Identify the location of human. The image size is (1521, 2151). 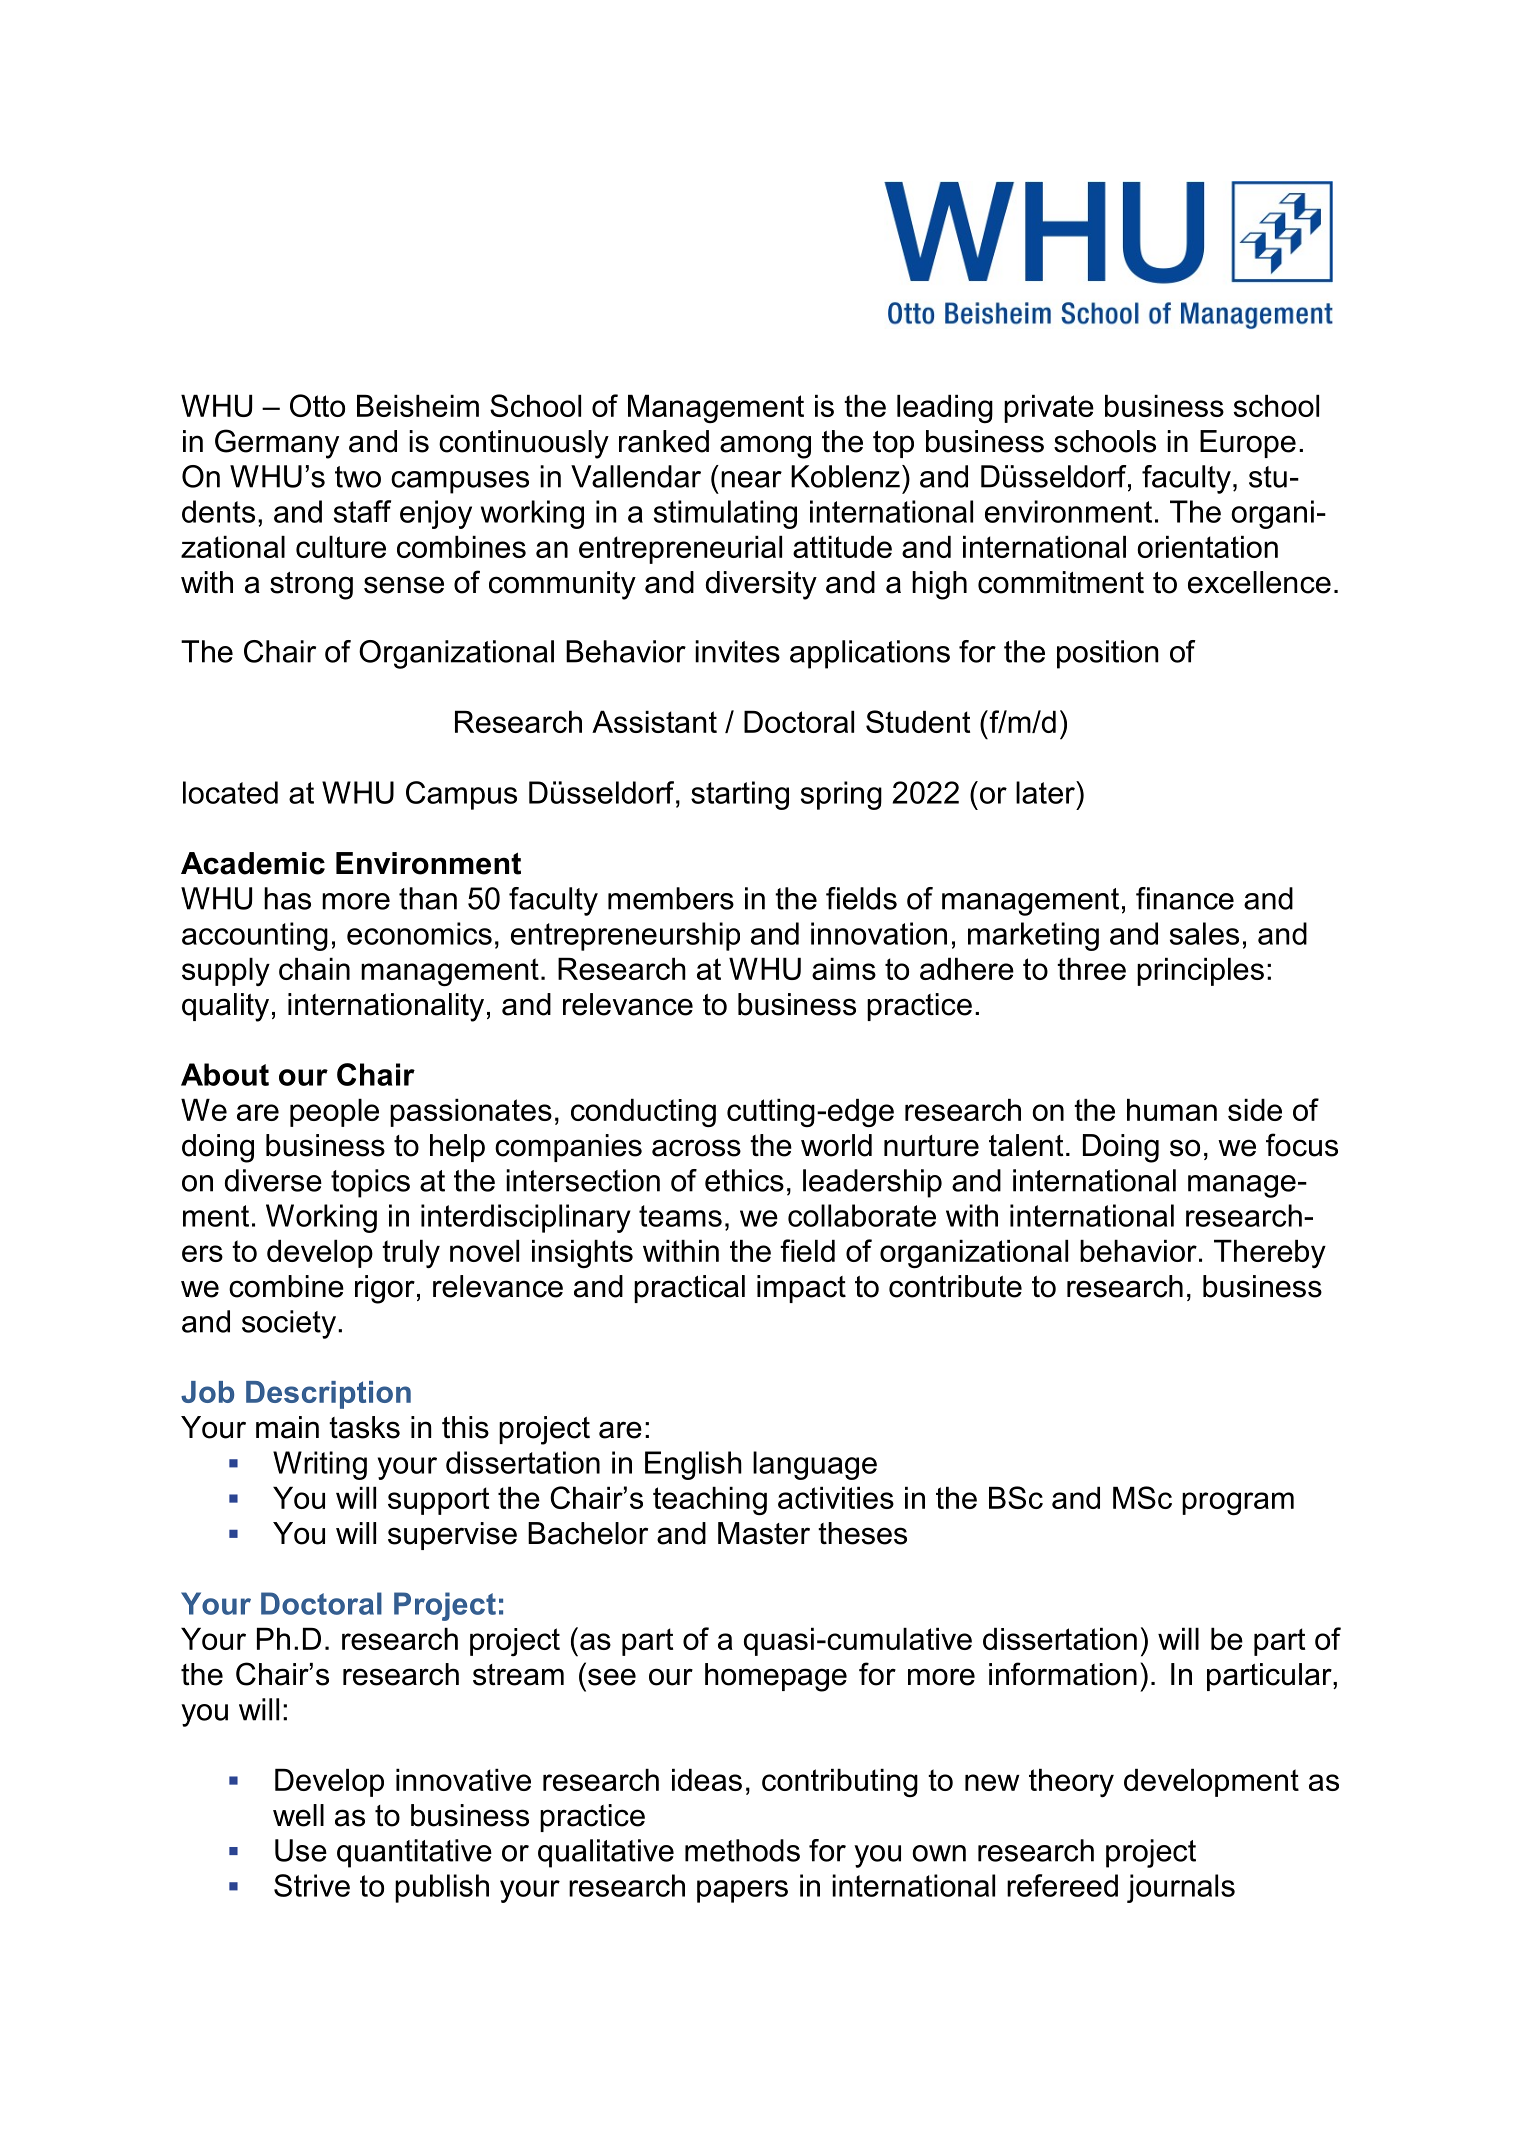
(1172, 1110).
